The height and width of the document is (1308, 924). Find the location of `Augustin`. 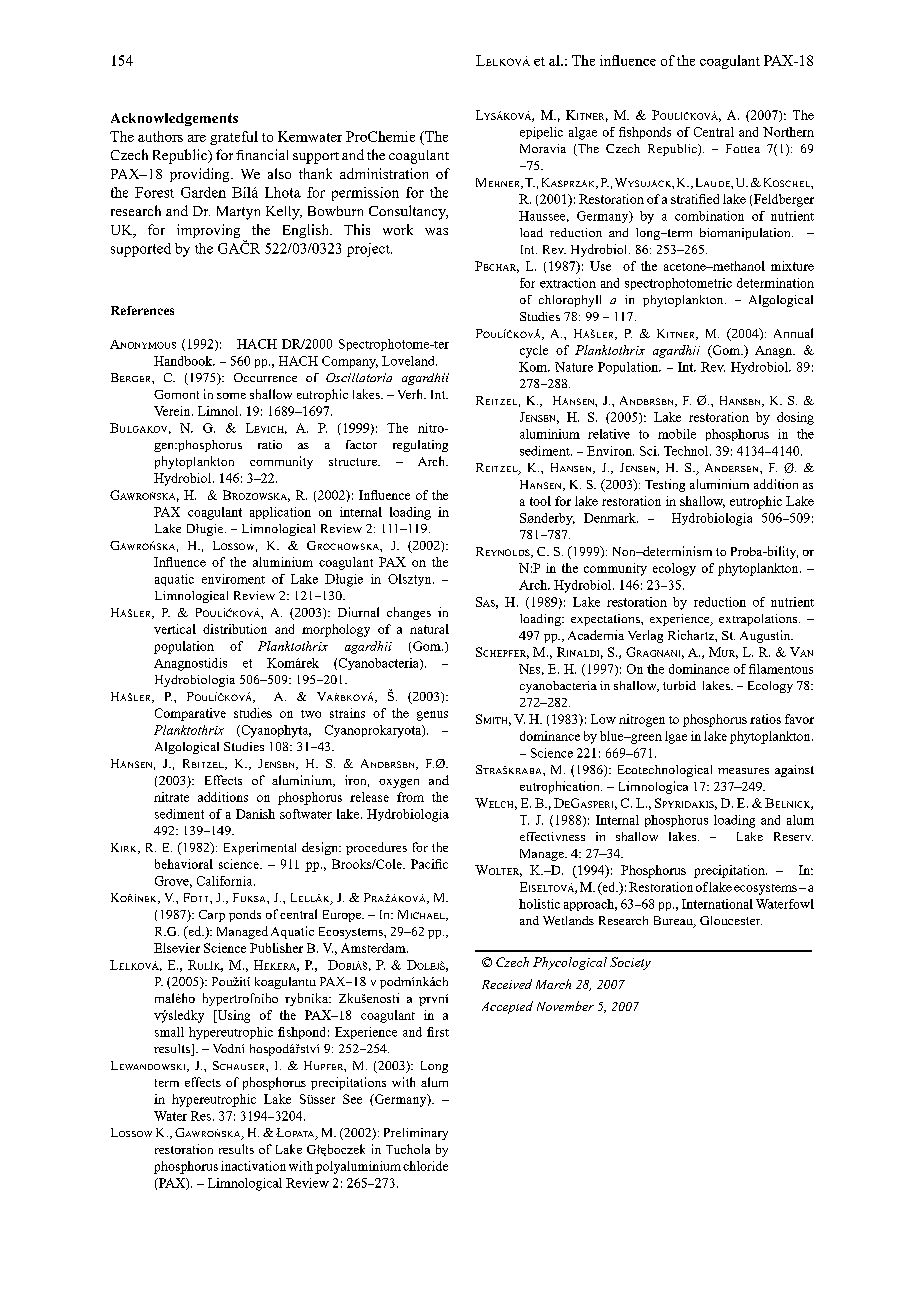

Augustin is located at coordinates (766, 636).
